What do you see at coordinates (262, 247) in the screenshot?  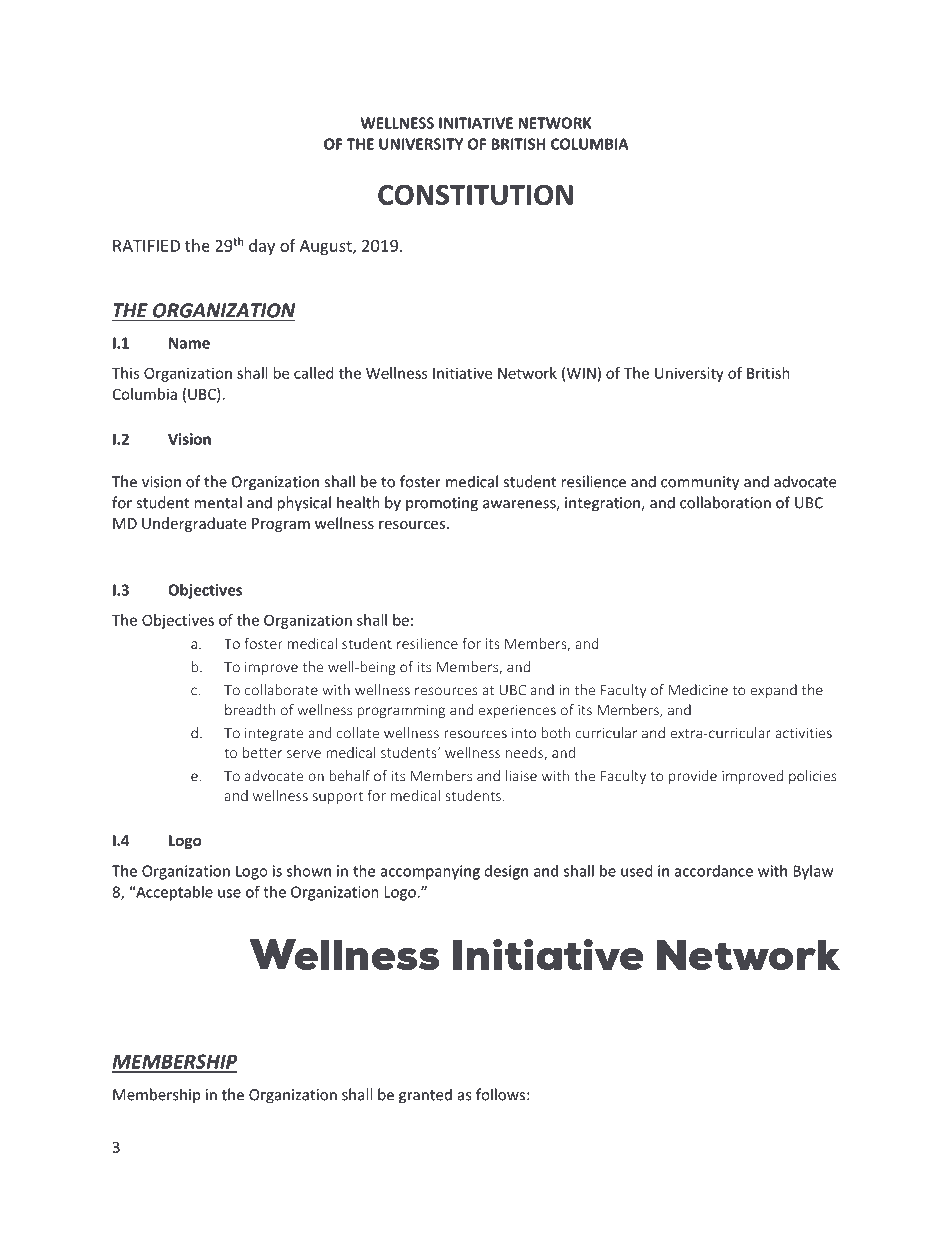 I see `day` at bounding box center [262, 247].
